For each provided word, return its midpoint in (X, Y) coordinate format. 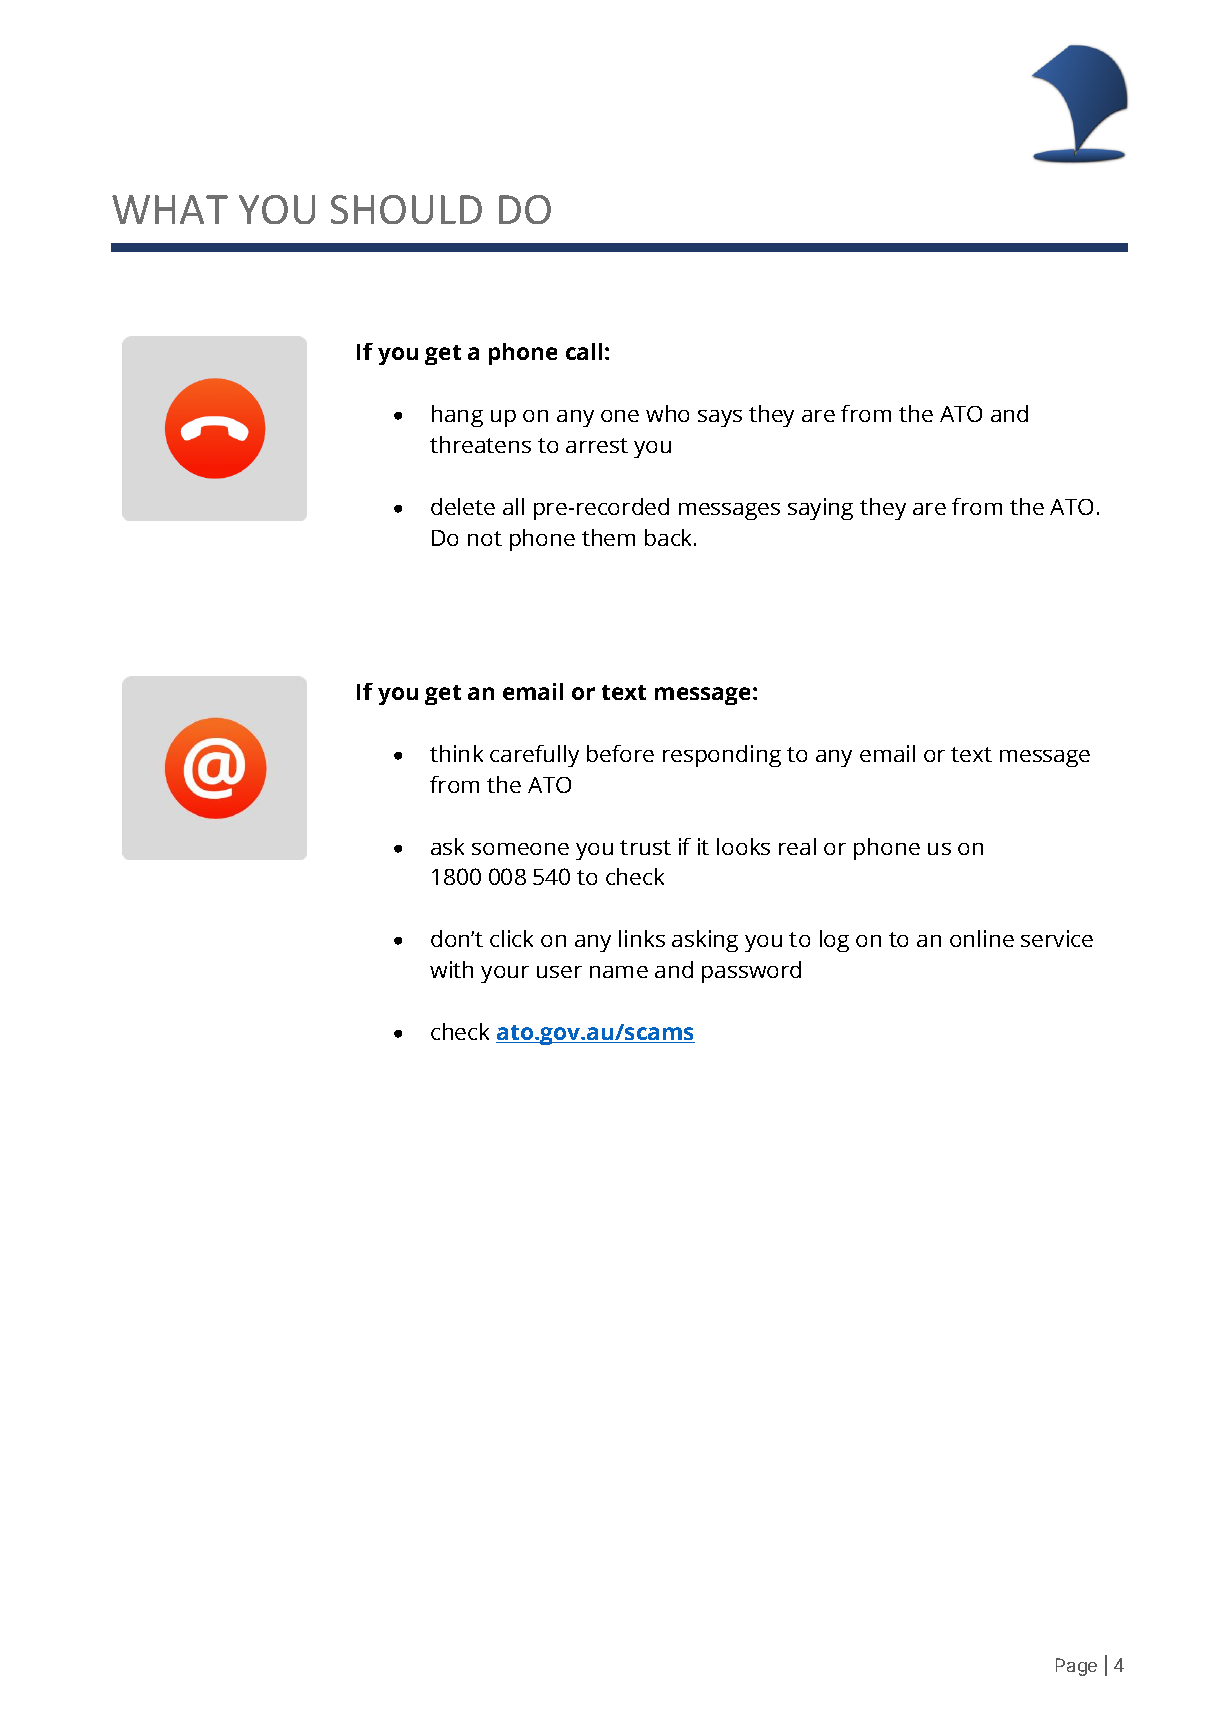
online (982, 938)
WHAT (170, 209)
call (584, 351)
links (642, 938)
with (451, 969)
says (720, 418)
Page (1076, 1667)
